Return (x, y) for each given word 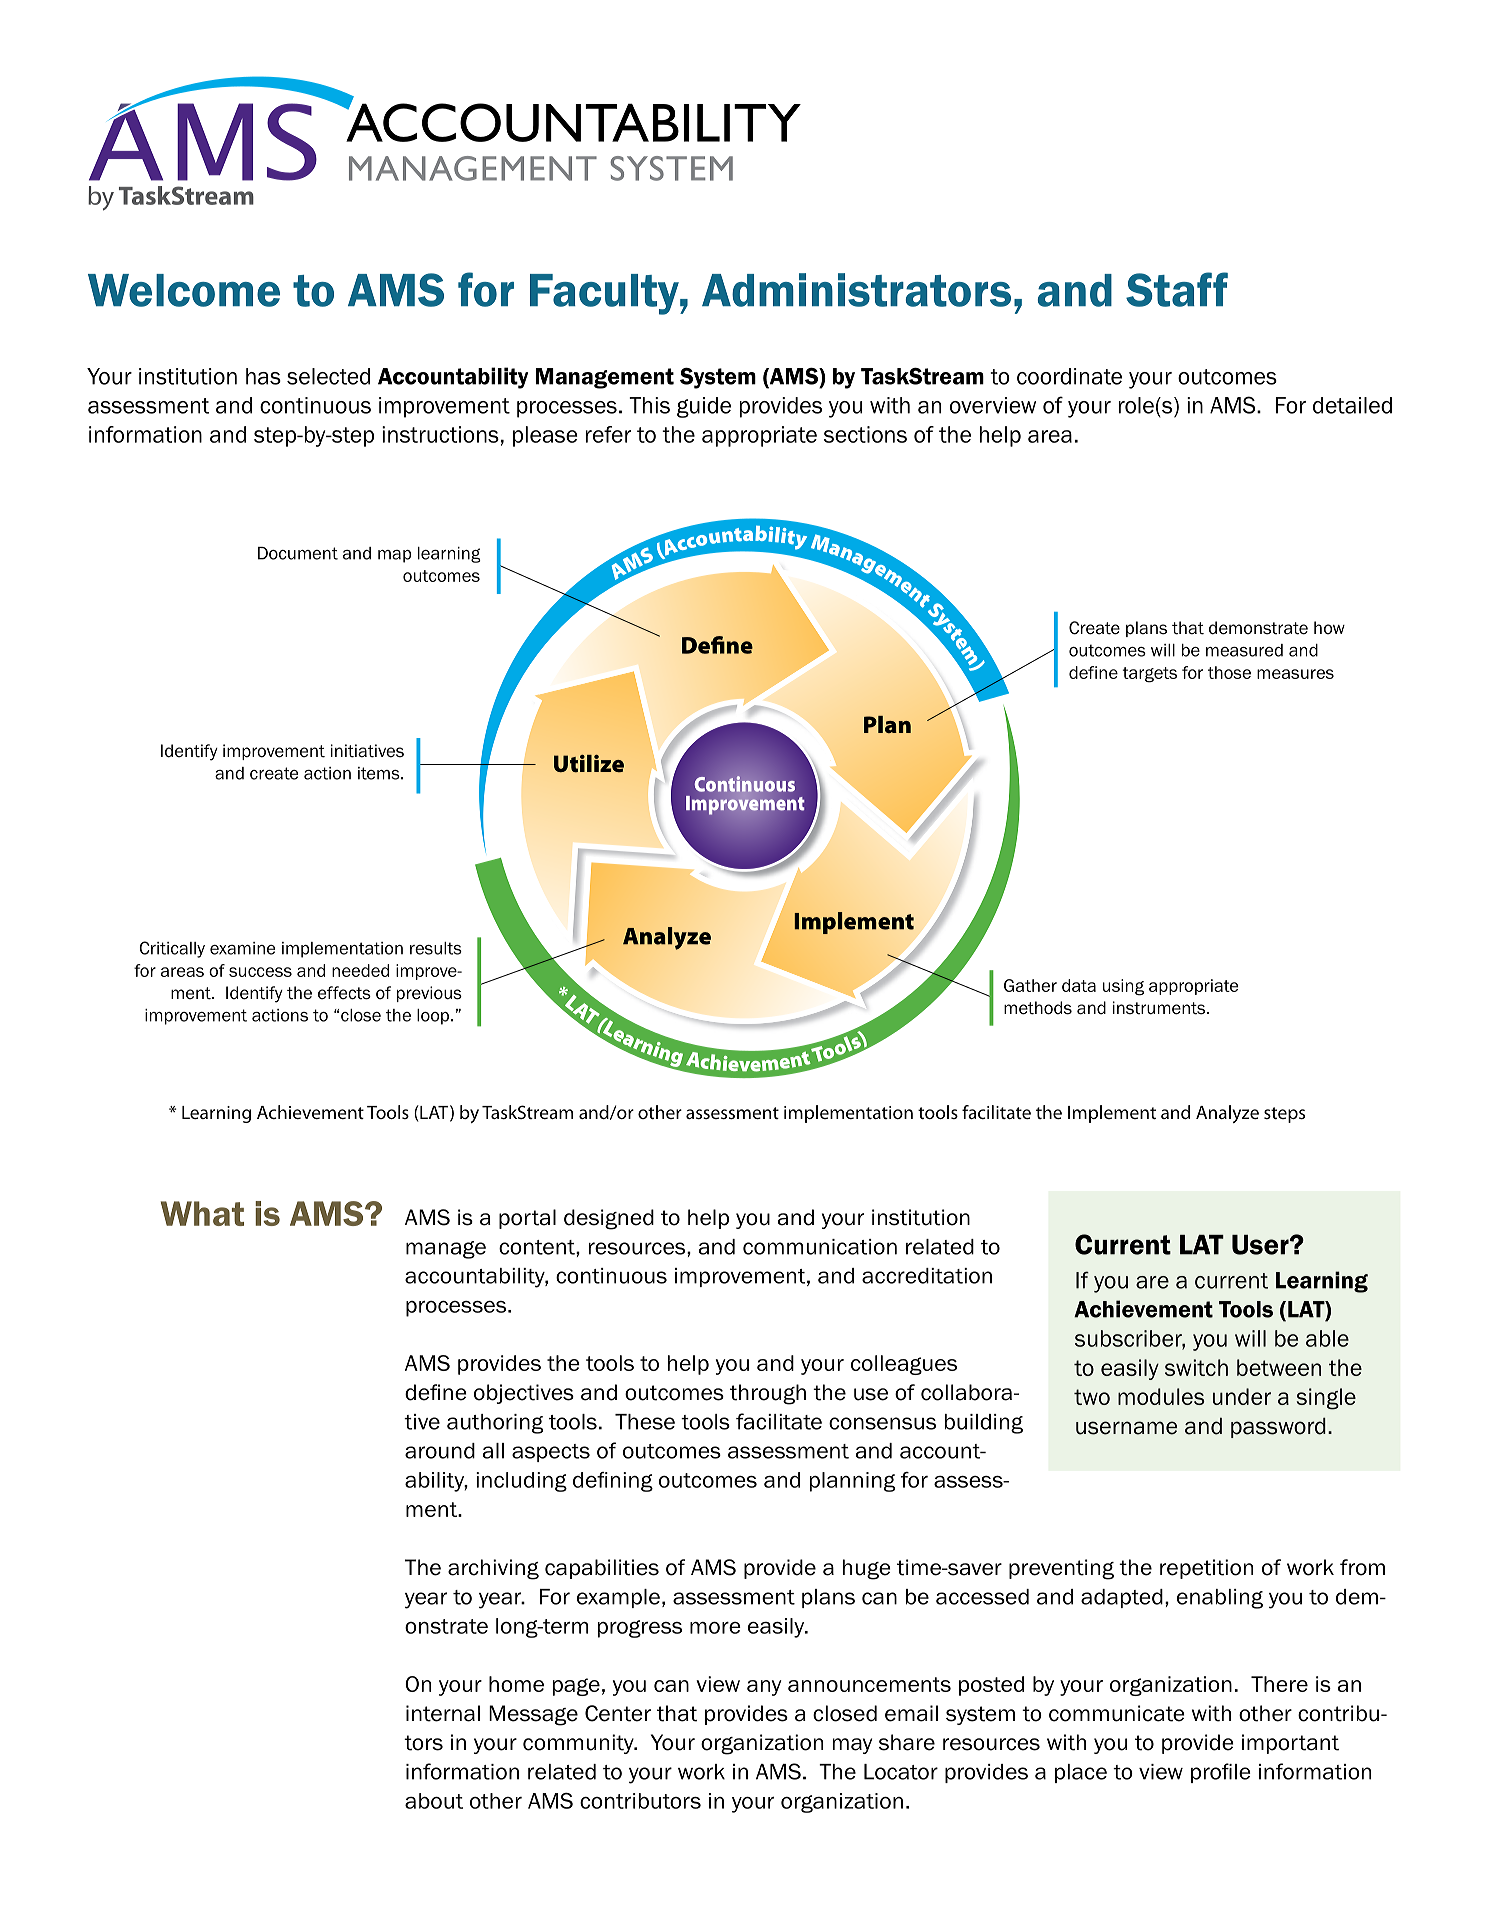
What (202, 1213)
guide (704, 407)
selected (328, 376)
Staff (1177, 289)
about (434, 1801)
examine (242, 948)
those (1229, 672)
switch (1196, 1367)
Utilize (589, 763)
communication (820, 1247)
